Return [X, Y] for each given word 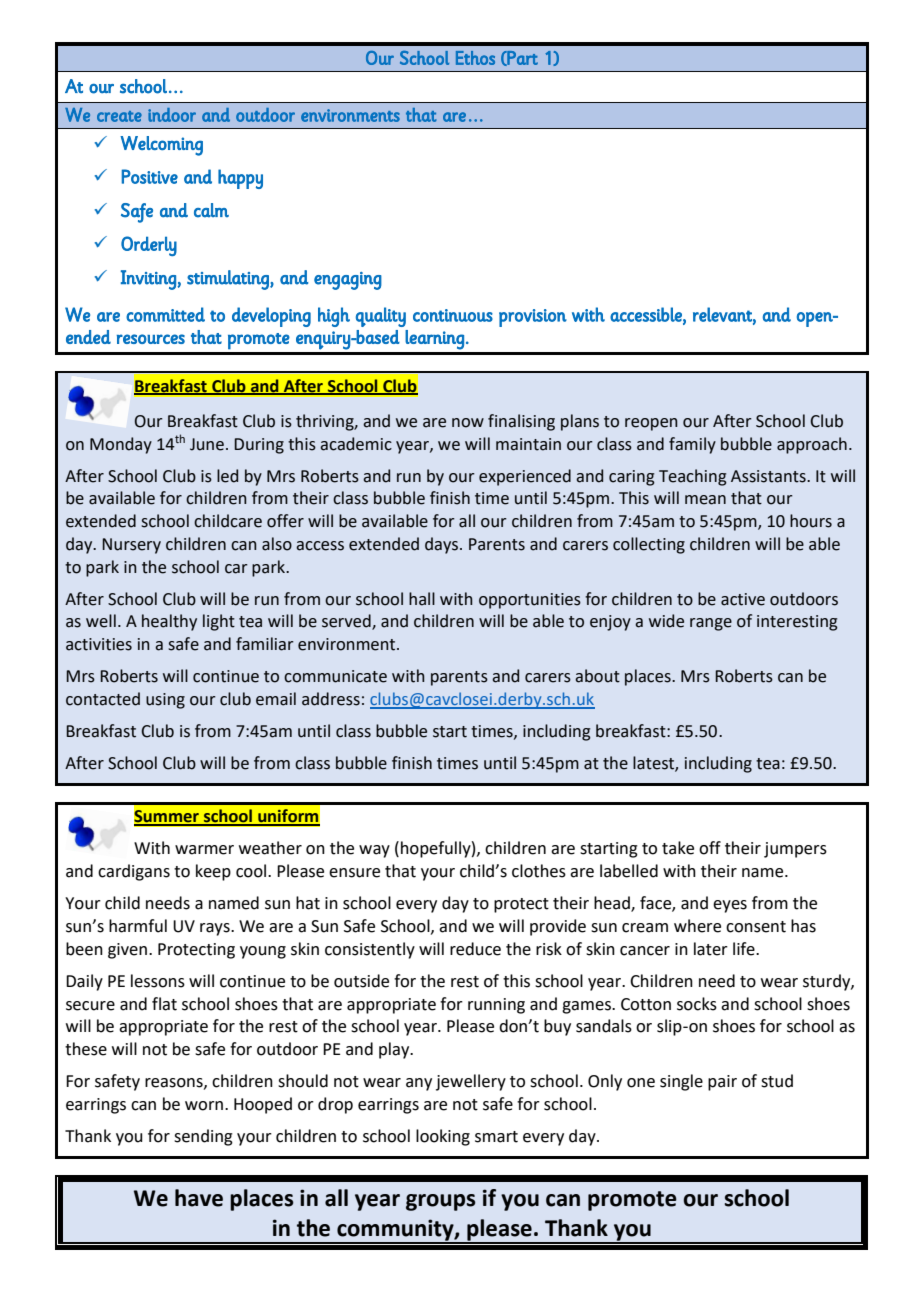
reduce [475, 949]
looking [443, 1137]
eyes [730, 906]
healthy [169, 622]
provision [533, 318]
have [199, 1198]
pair [722, 1083]
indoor [172, 115]
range [711, 624]
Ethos [475, 58]
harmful [138, 926]
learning [434, 340]
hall [422, 599]
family [692, 445]
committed [165, 314]
